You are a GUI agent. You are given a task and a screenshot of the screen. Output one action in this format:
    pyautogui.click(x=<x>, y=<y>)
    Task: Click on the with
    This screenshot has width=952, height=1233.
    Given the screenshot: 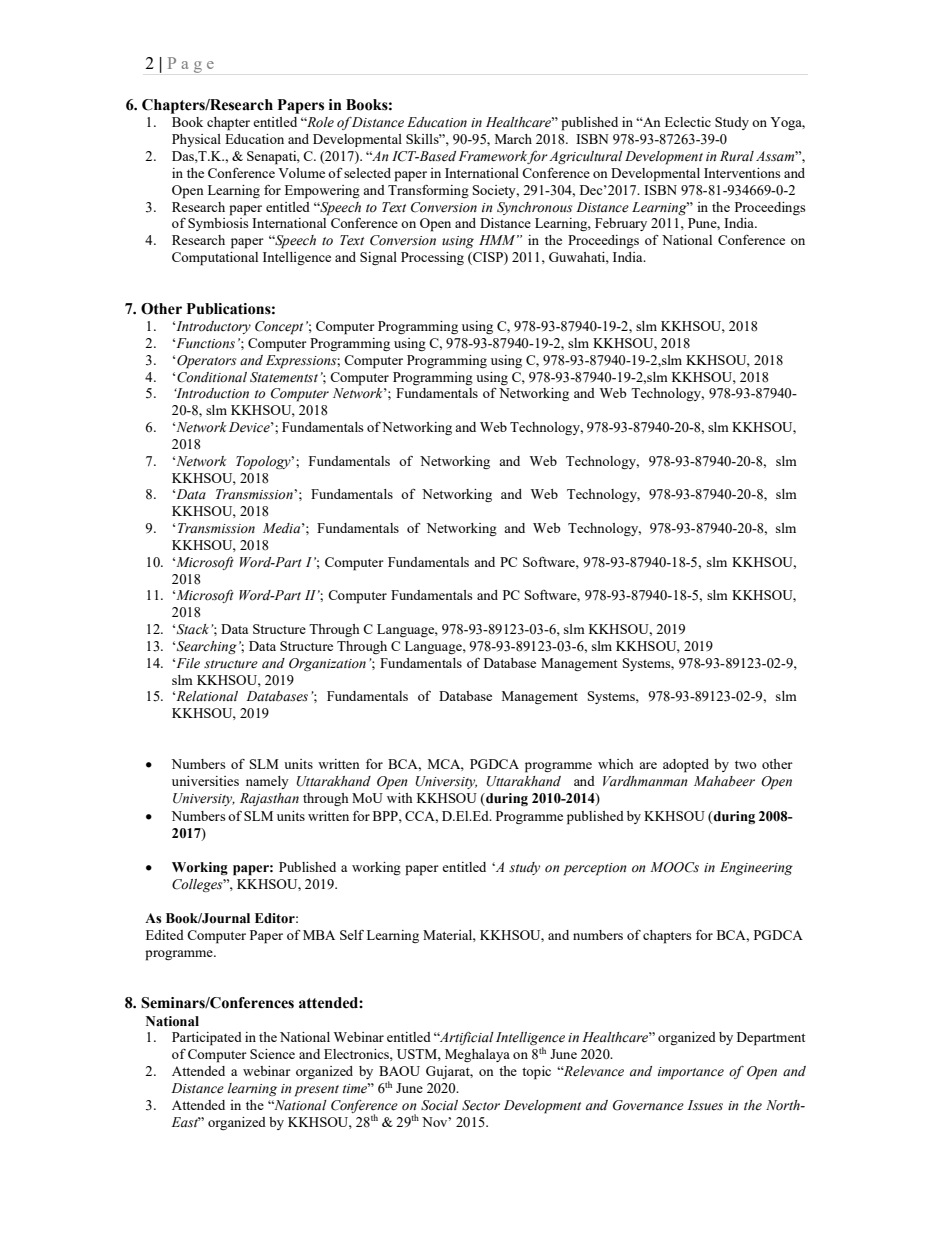 What is the action you would take?
    pyautogui.click(x=400, y=798)
